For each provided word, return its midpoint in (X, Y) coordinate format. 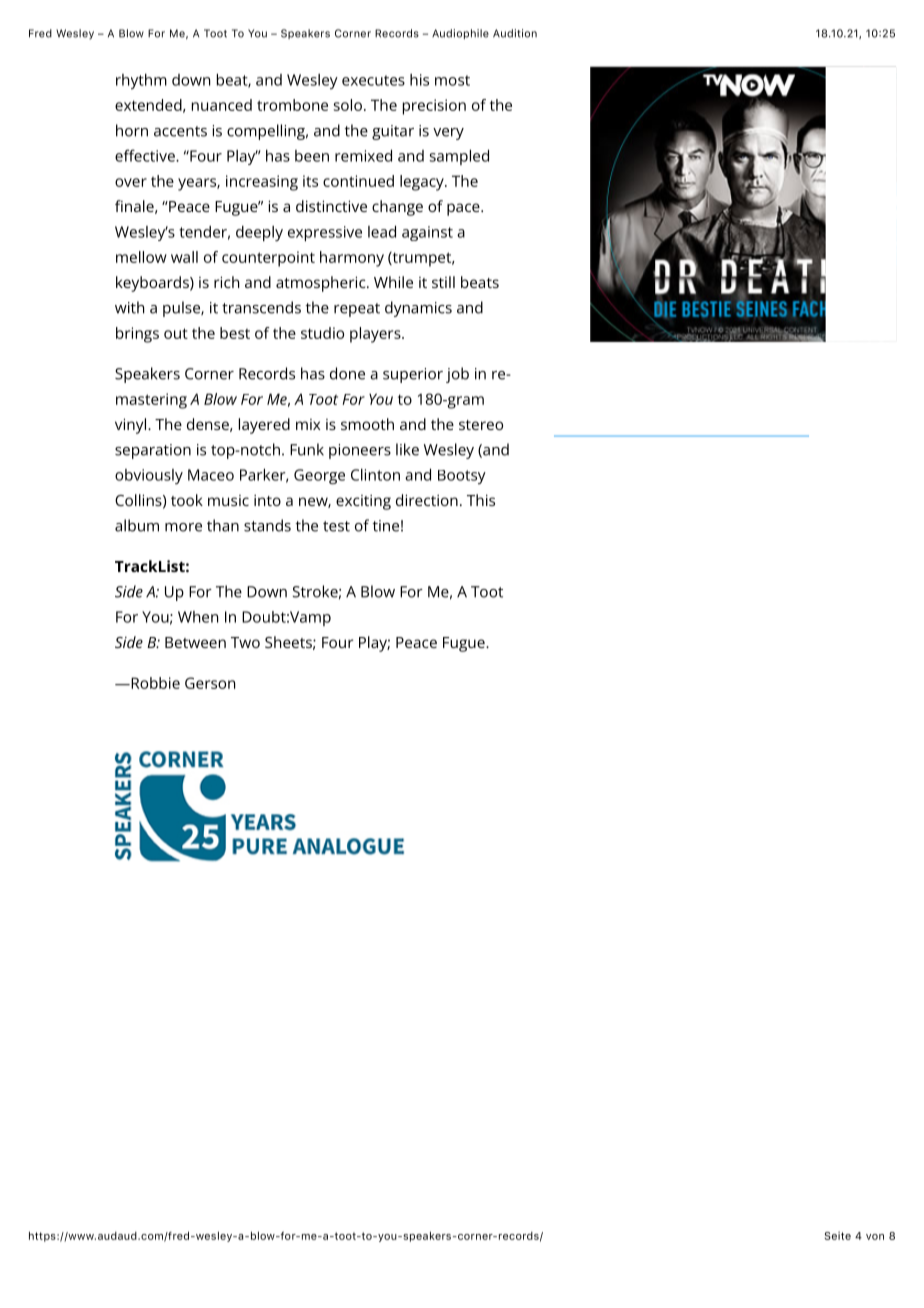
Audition (515, 33)
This (481, 500)
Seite (838, 1235)
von (875, 1237)
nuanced (222, 105)
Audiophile (460, 34)
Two (245, 642)
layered (264, 426)
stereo (481, 425)
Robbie (154, 683)
